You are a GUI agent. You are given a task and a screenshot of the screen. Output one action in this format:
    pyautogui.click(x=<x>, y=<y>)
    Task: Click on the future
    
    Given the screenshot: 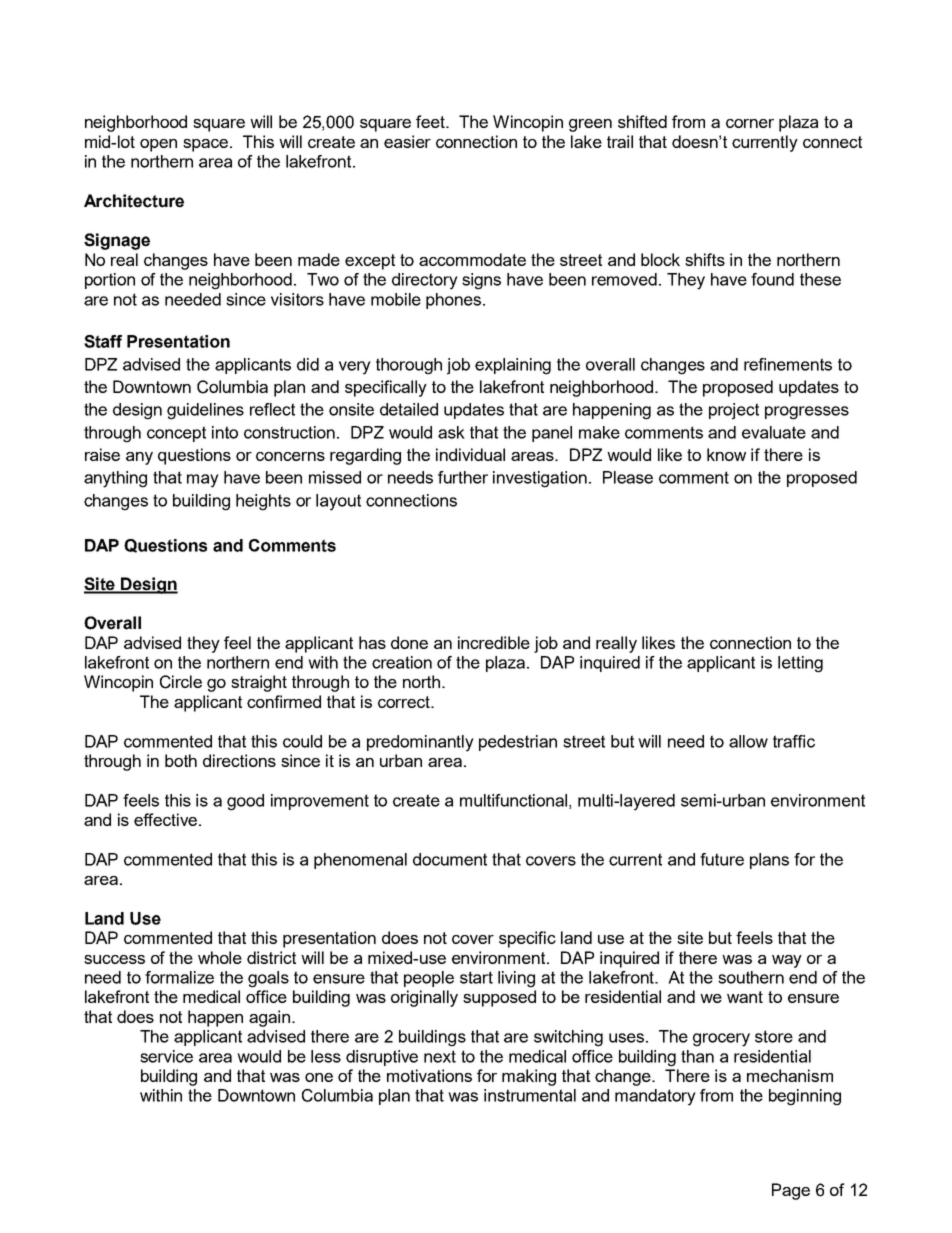 What is the action you would take?
    pyautogui.click(x=722, y=859)
